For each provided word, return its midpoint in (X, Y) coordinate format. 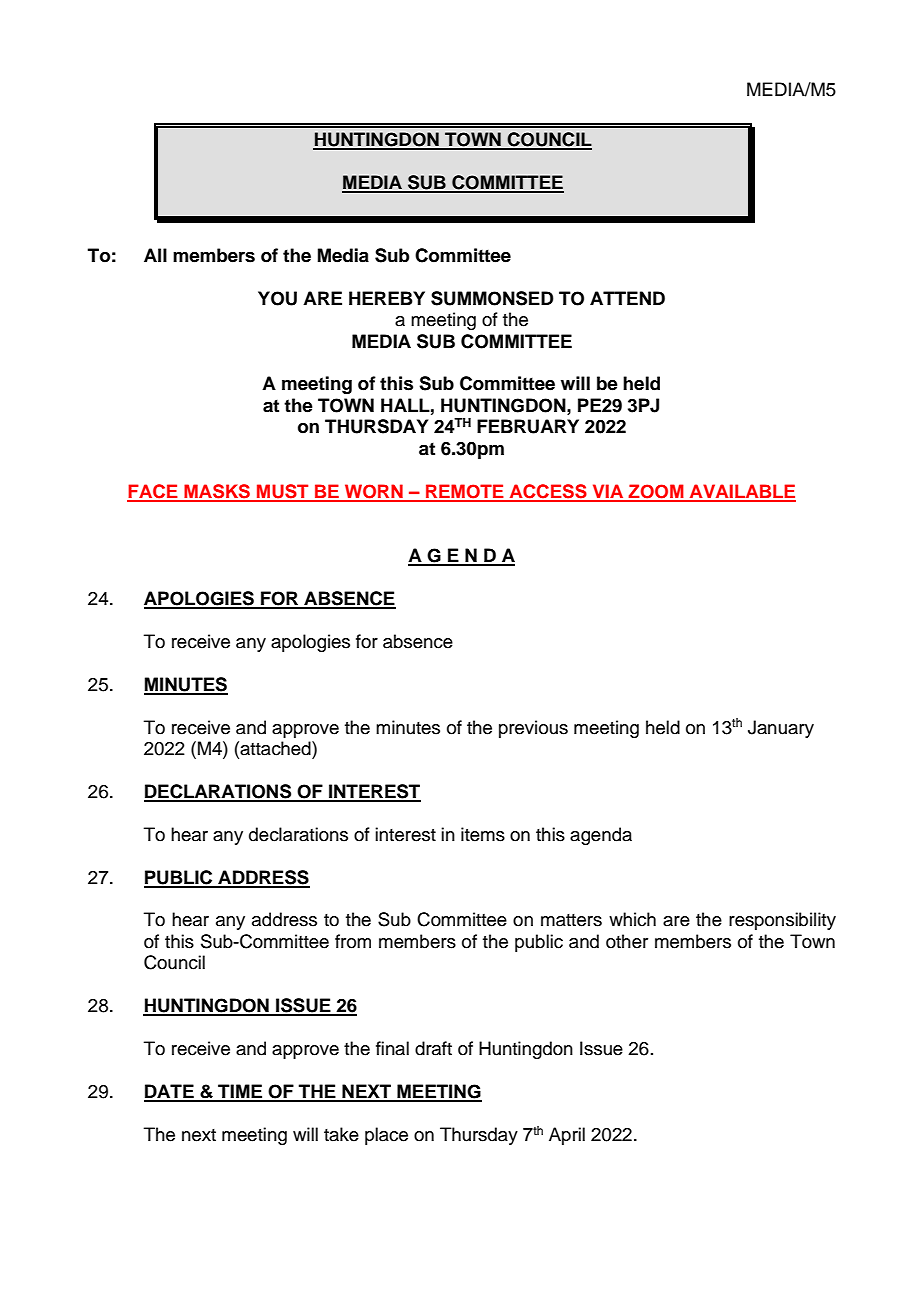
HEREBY (387, 298)
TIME (240, 1092)
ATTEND (627, 298)
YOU (277, 298)
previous (533, 729)
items (483, 834)
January (781, 729)
